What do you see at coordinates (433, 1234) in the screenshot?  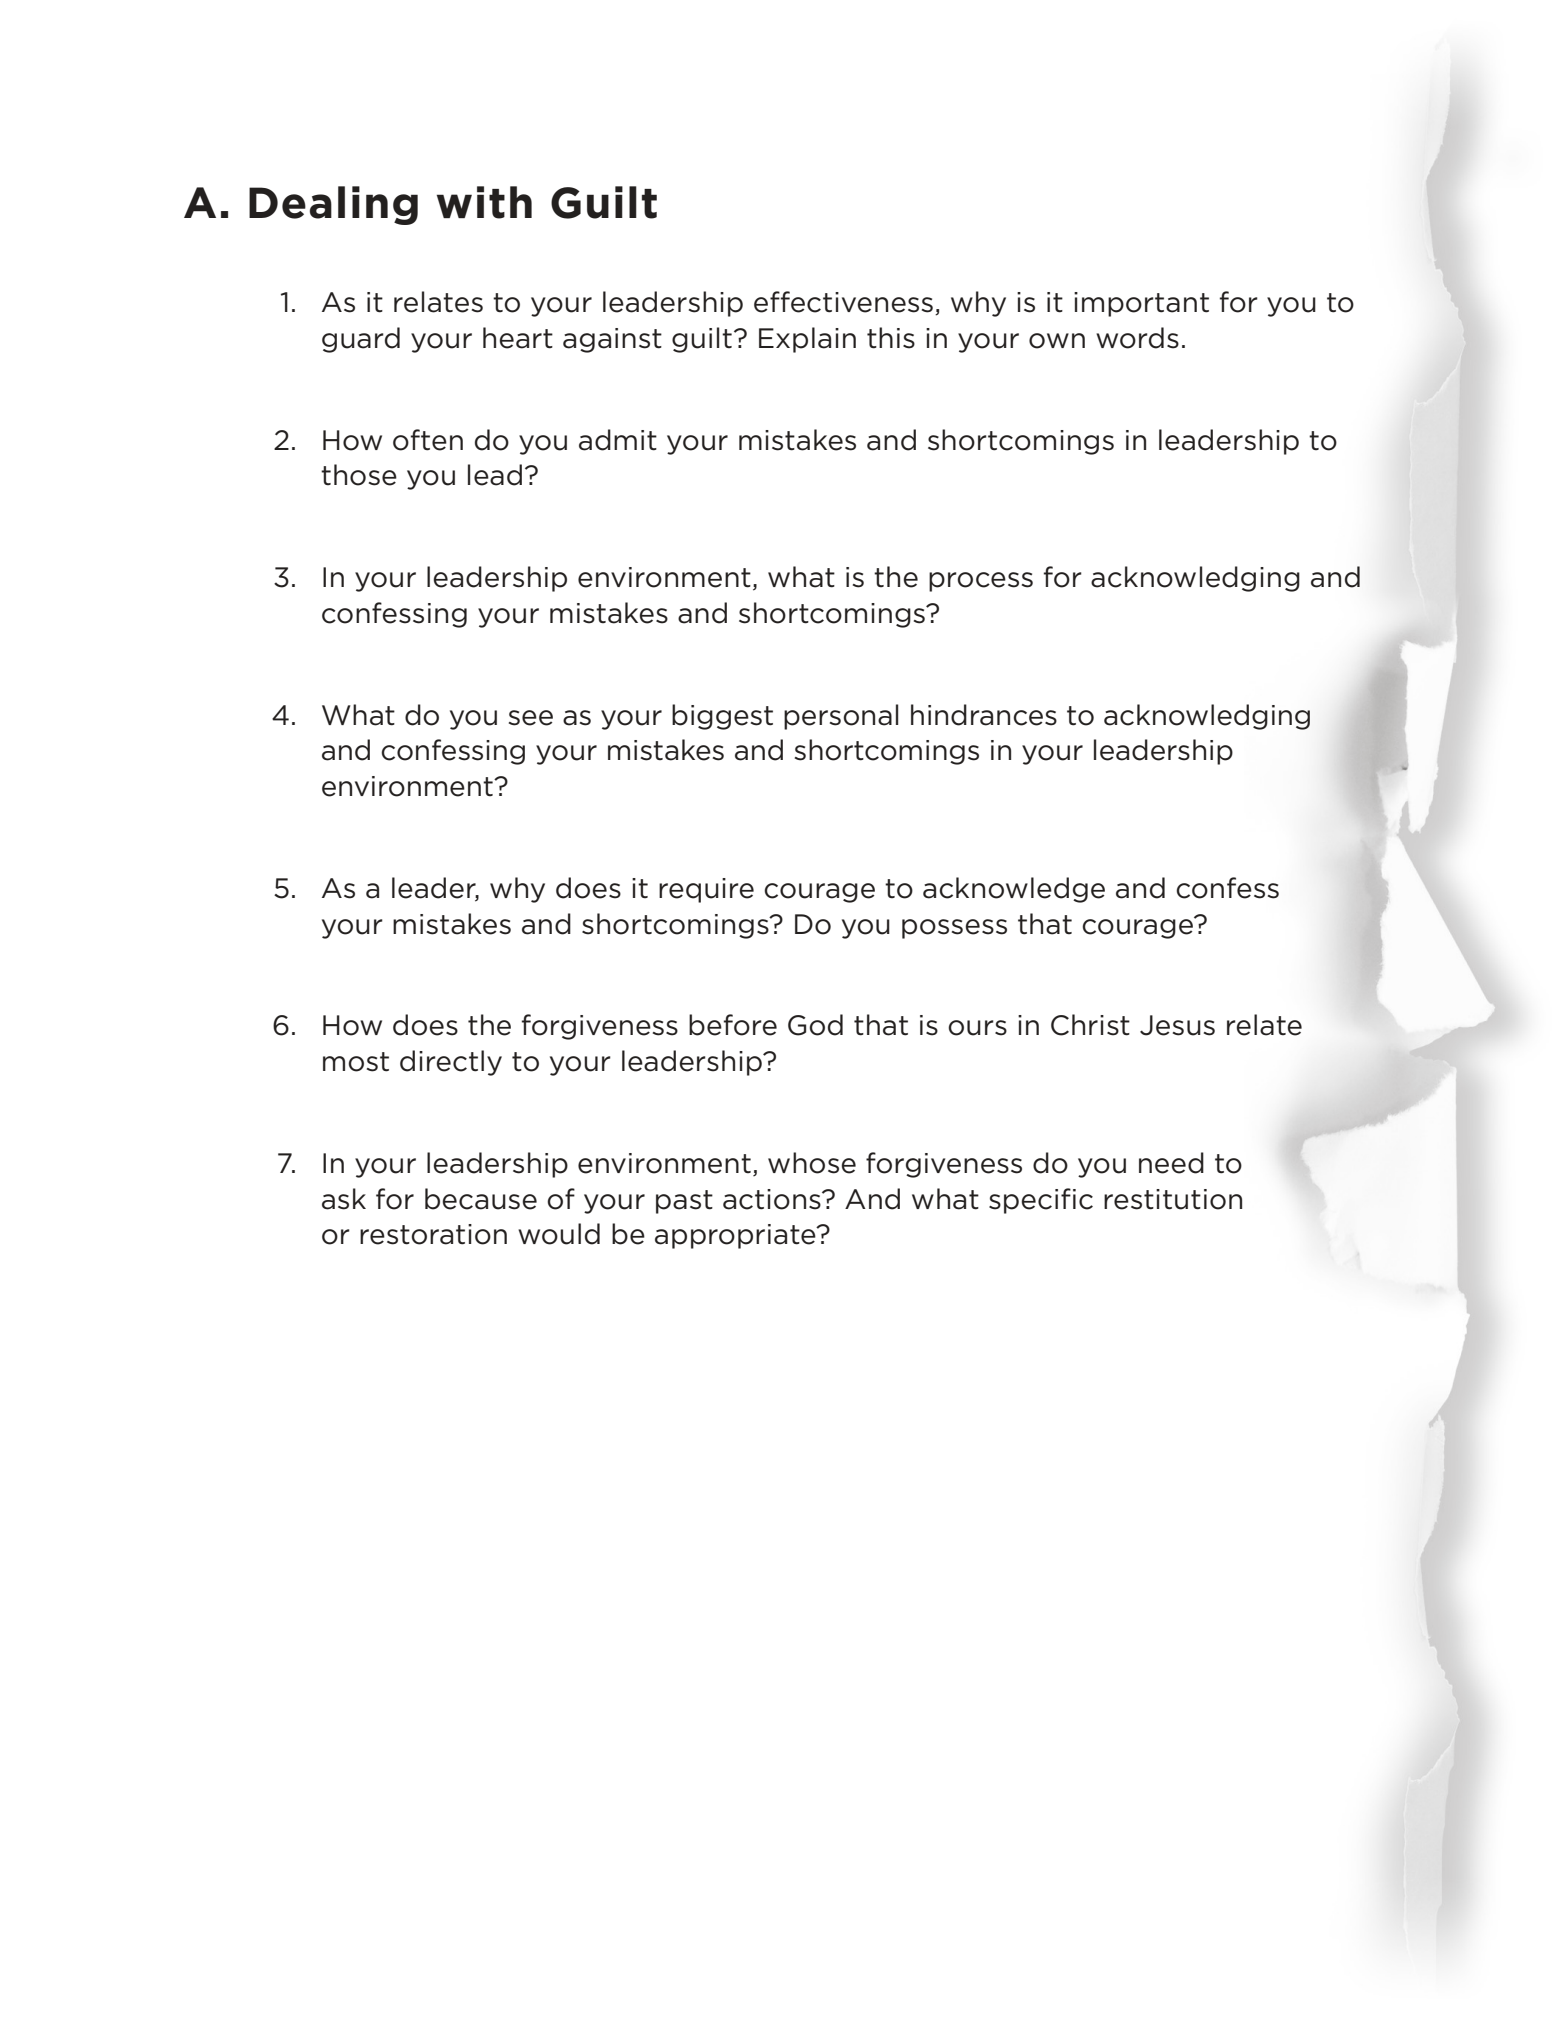 I see `restoration` at bounding box center [433, 1234].
